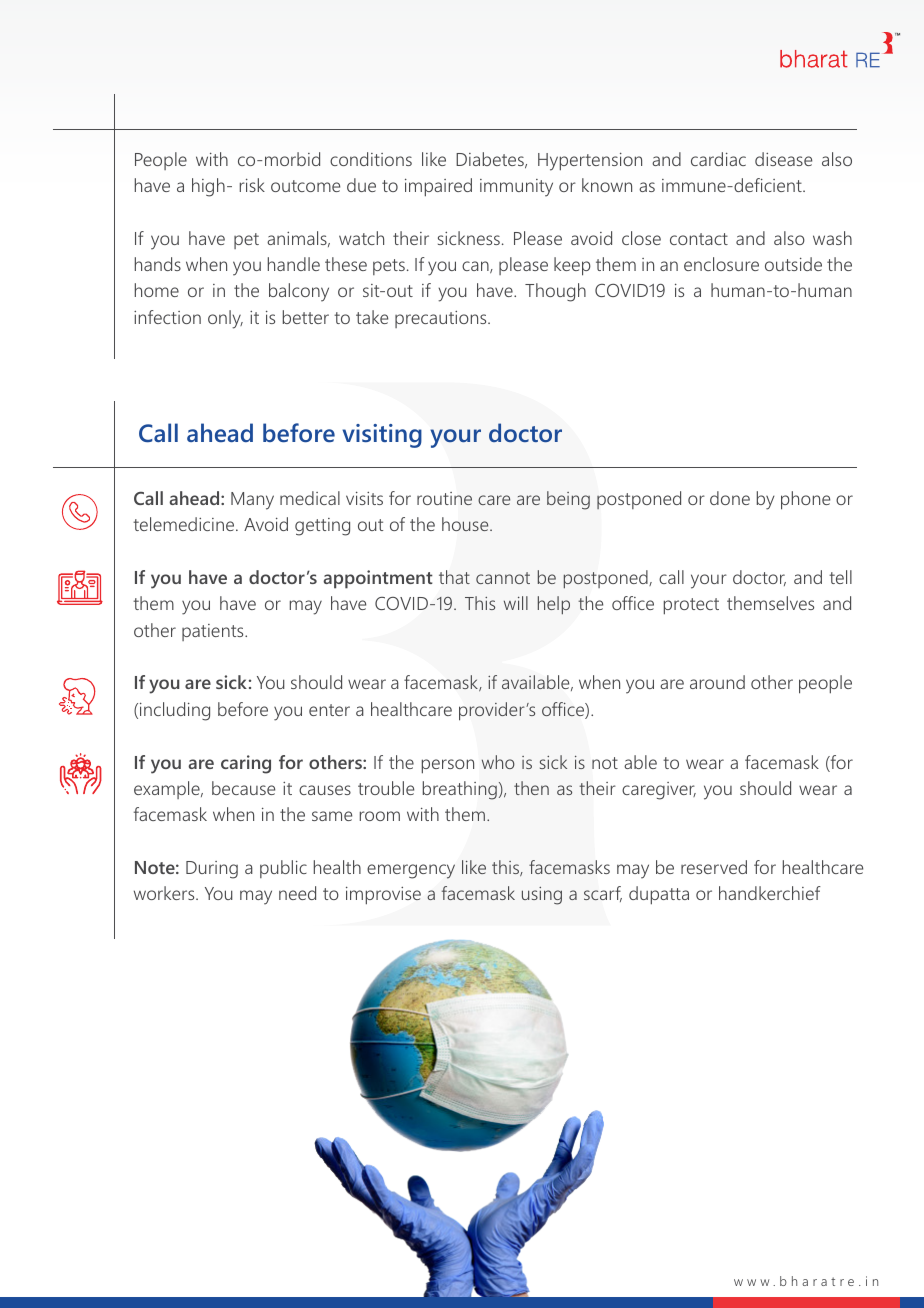 This image has width=924, height=1308. Describe the element at coordinates (770, 893) in the image. I see `handkerchief` at that location.
